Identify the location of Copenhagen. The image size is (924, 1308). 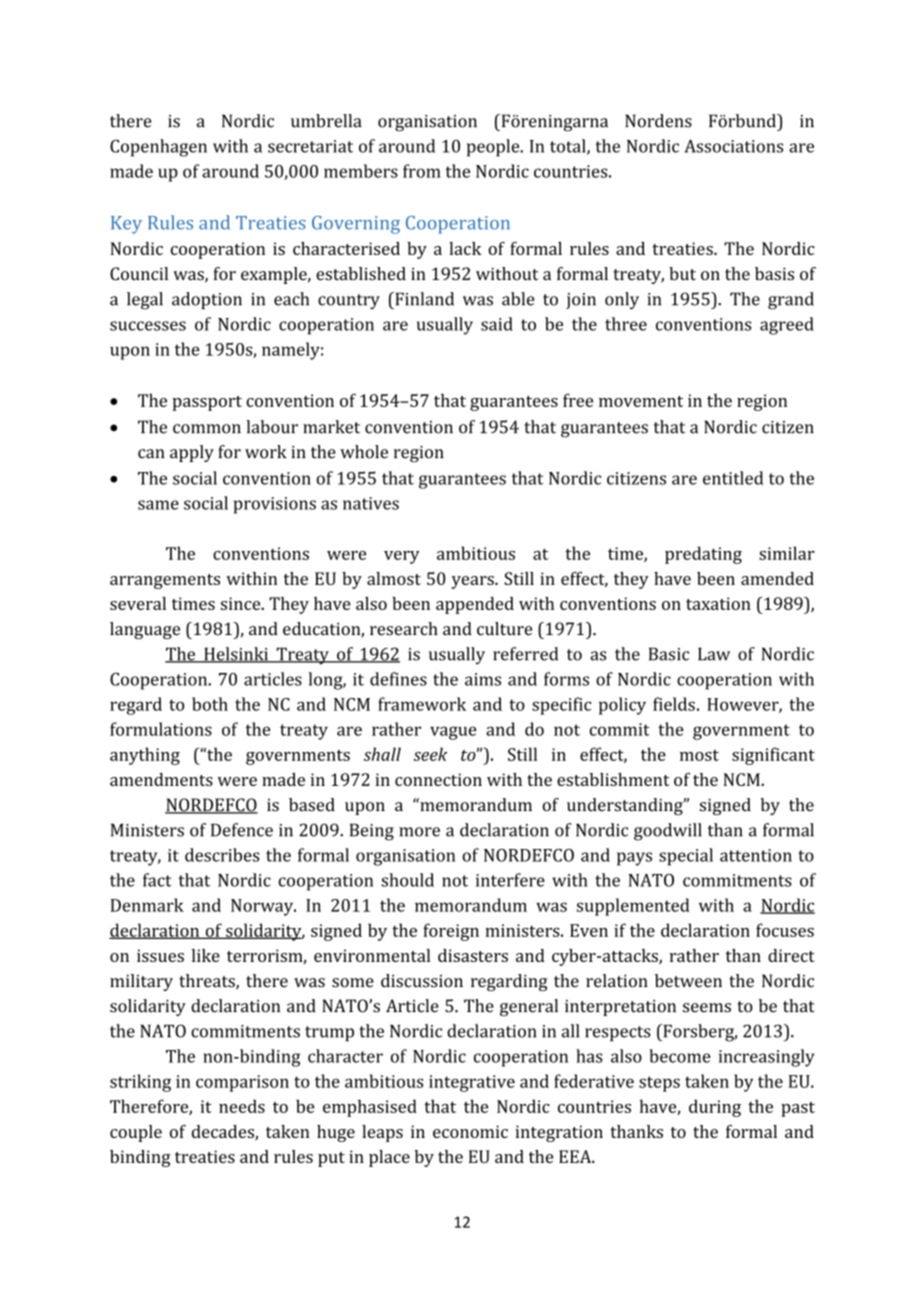
(158, 148).
